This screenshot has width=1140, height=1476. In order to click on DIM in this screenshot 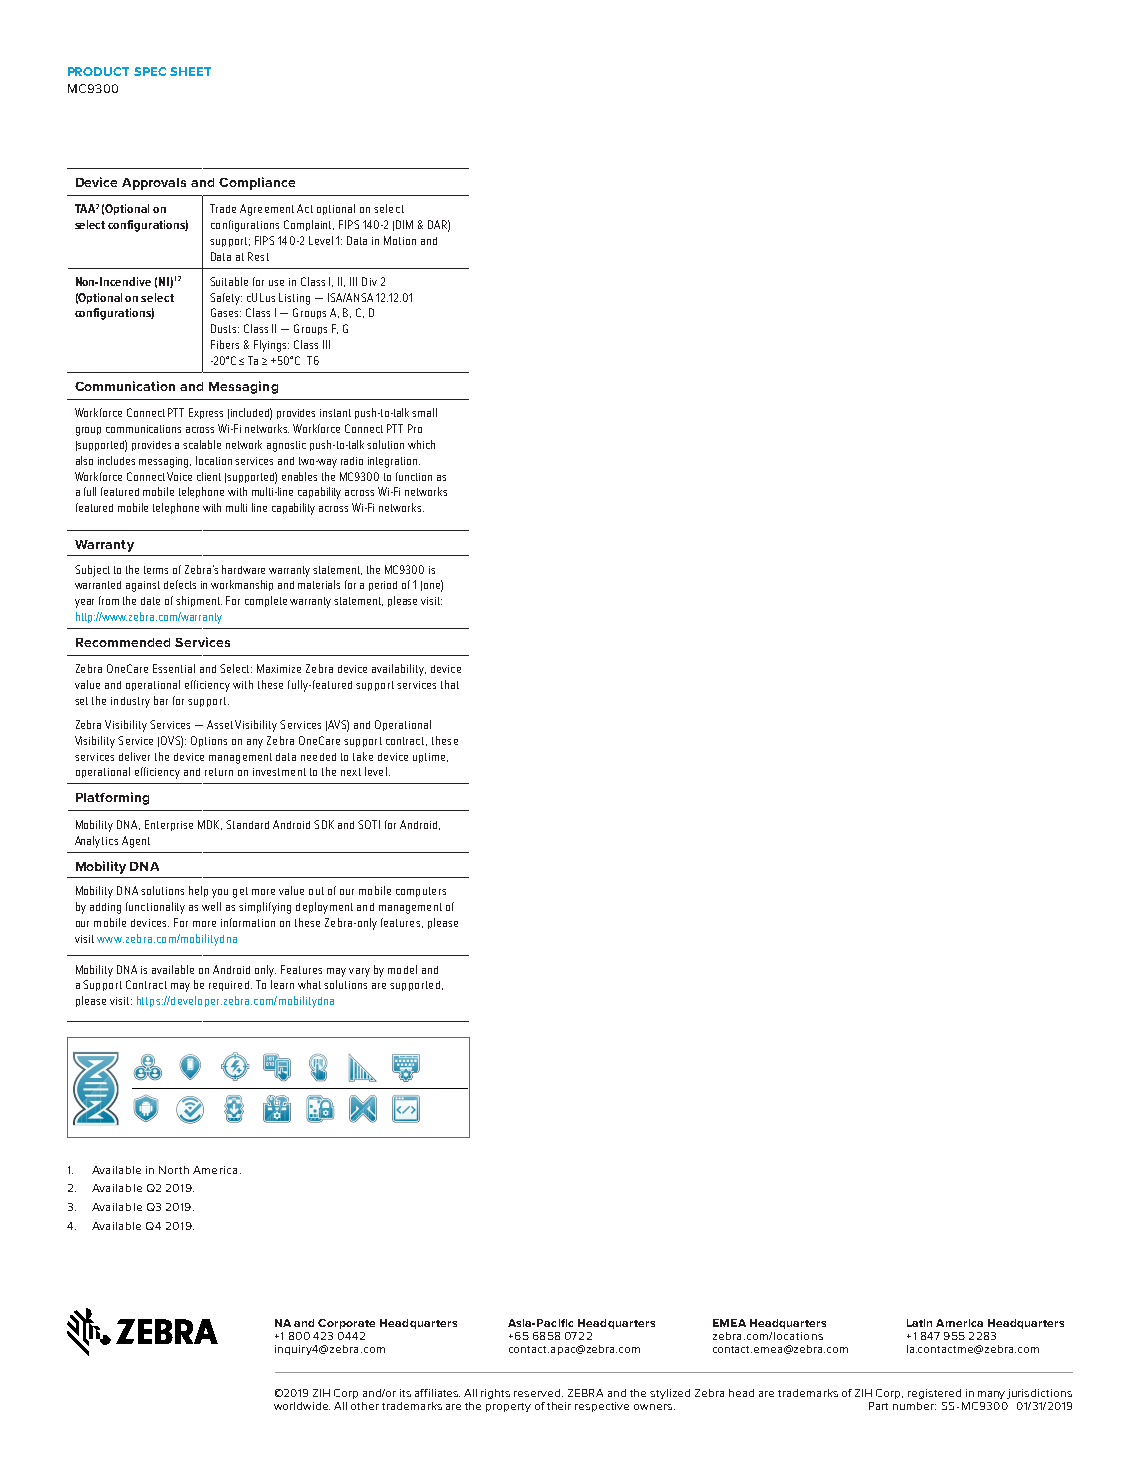, I will do `click(404, 224)`.
